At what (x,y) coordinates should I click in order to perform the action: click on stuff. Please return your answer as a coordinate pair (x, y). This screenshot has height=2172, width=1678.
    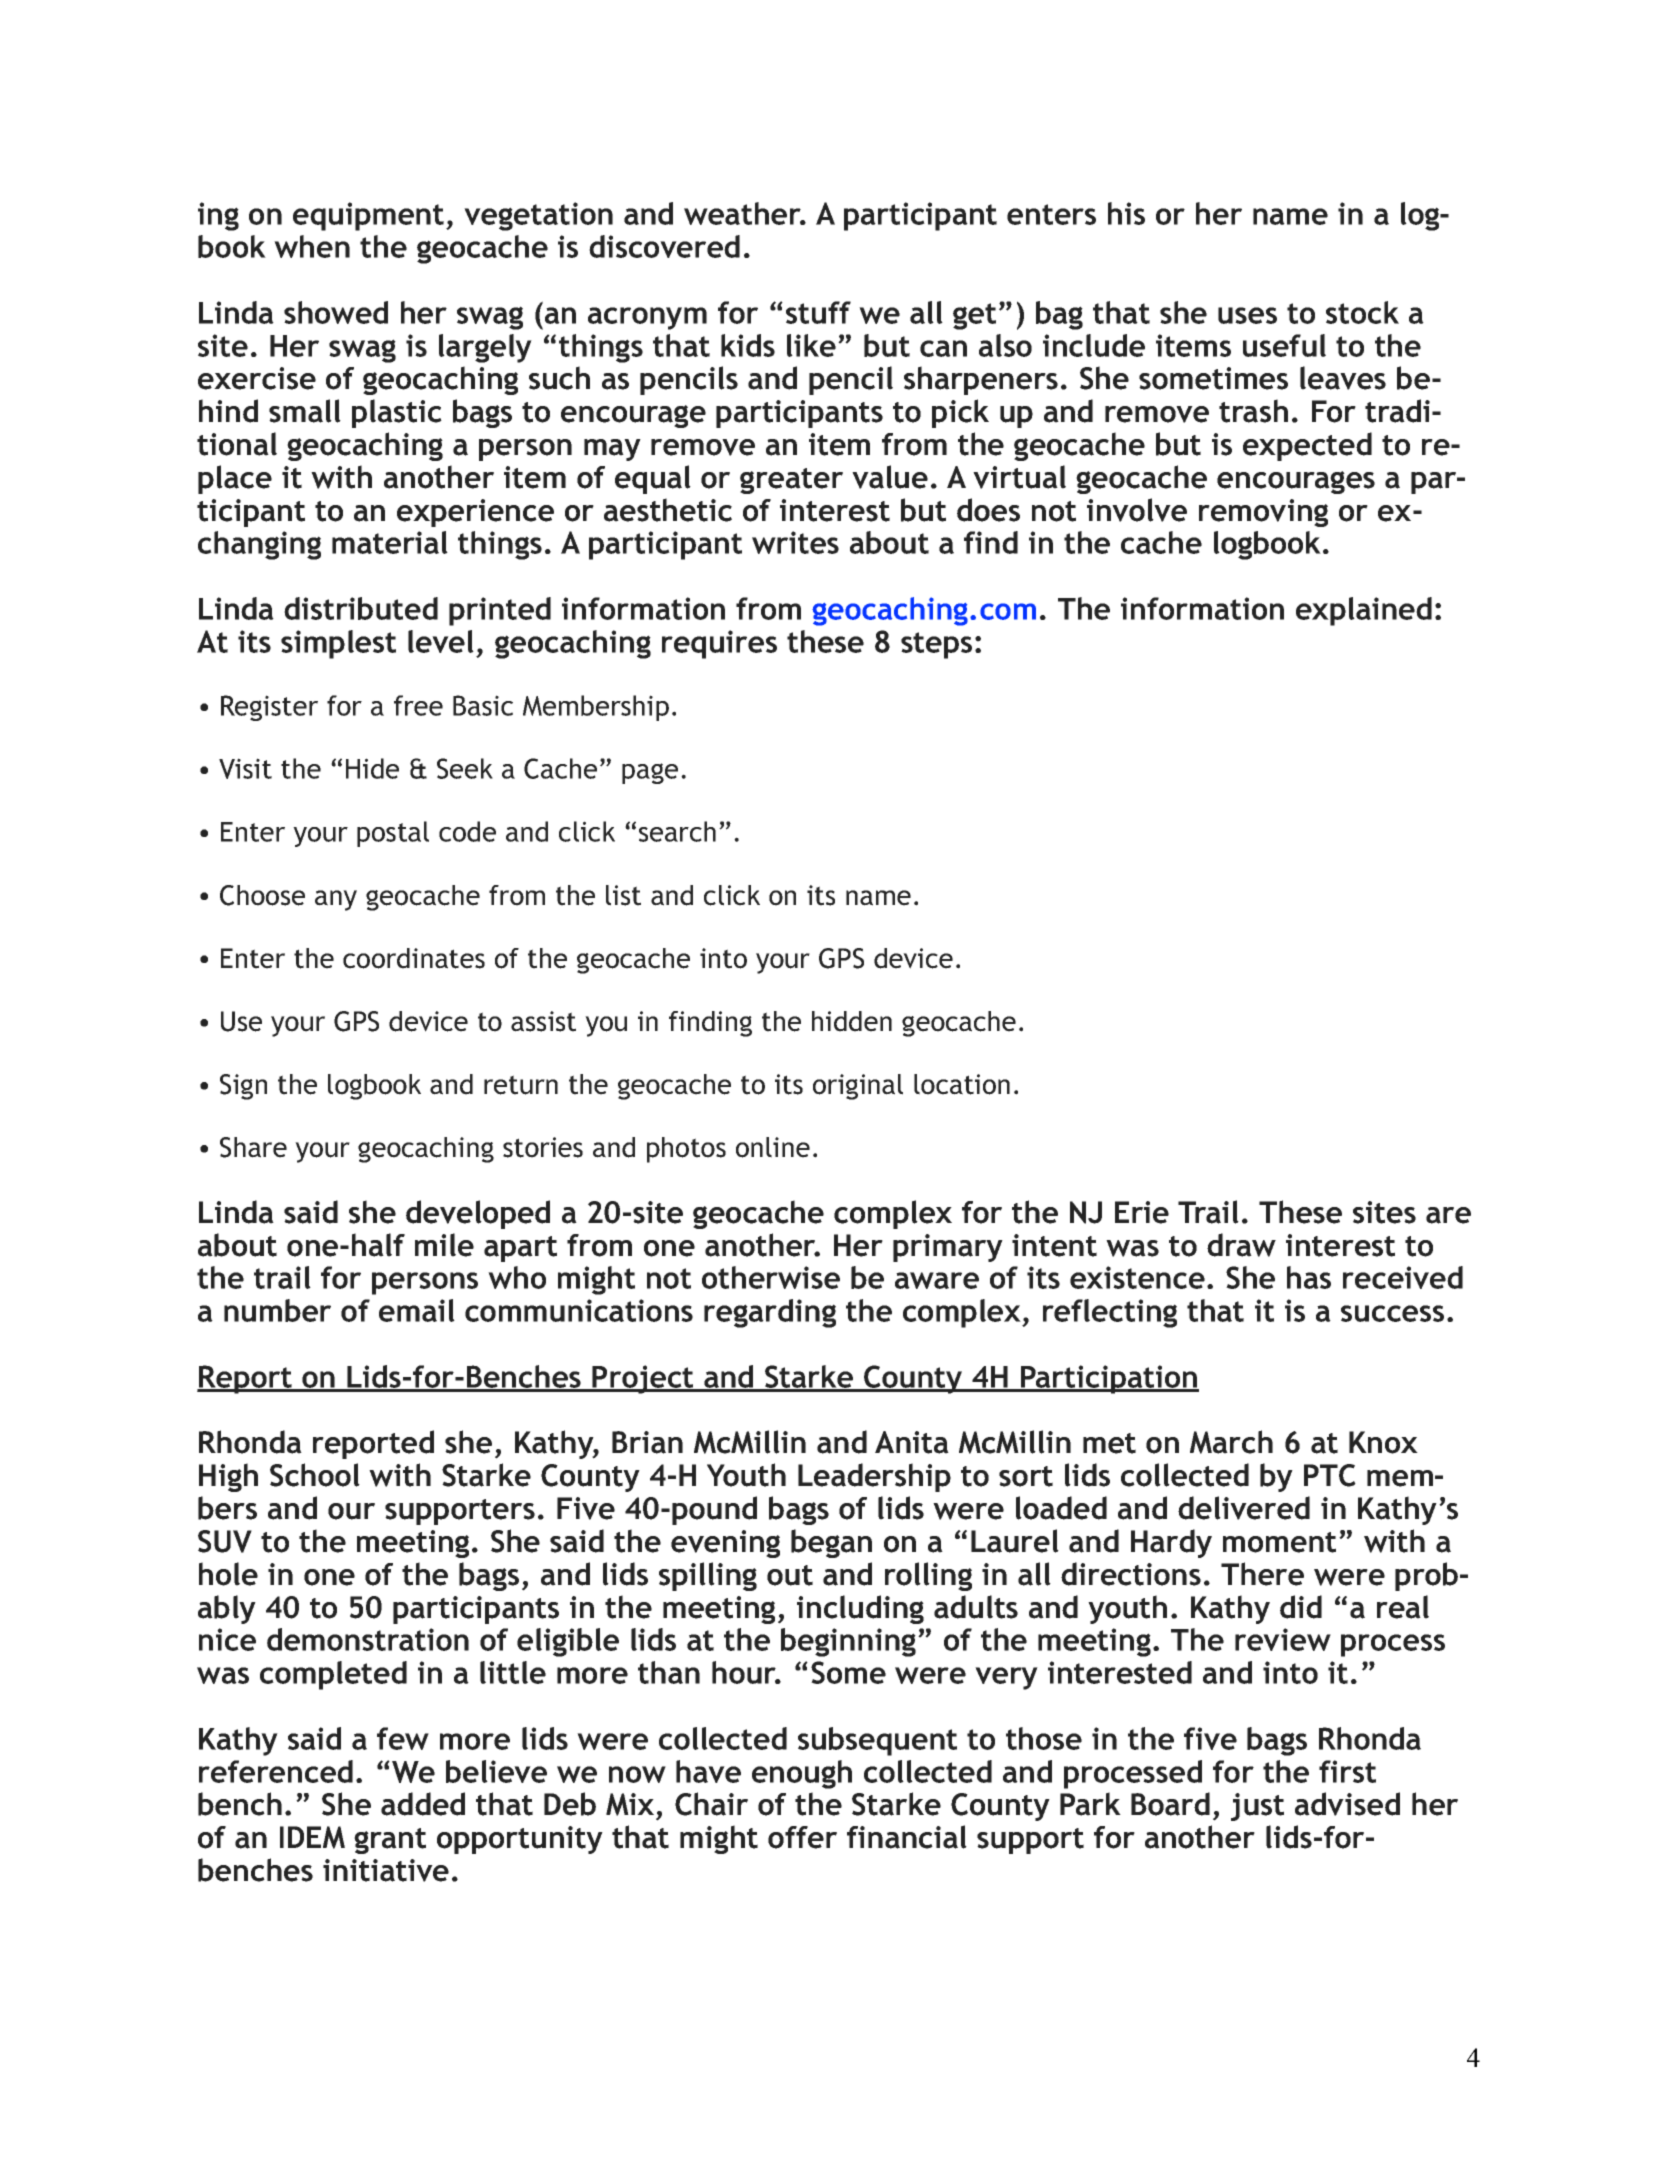
    Looking at the image, I should click on (818, 312).
